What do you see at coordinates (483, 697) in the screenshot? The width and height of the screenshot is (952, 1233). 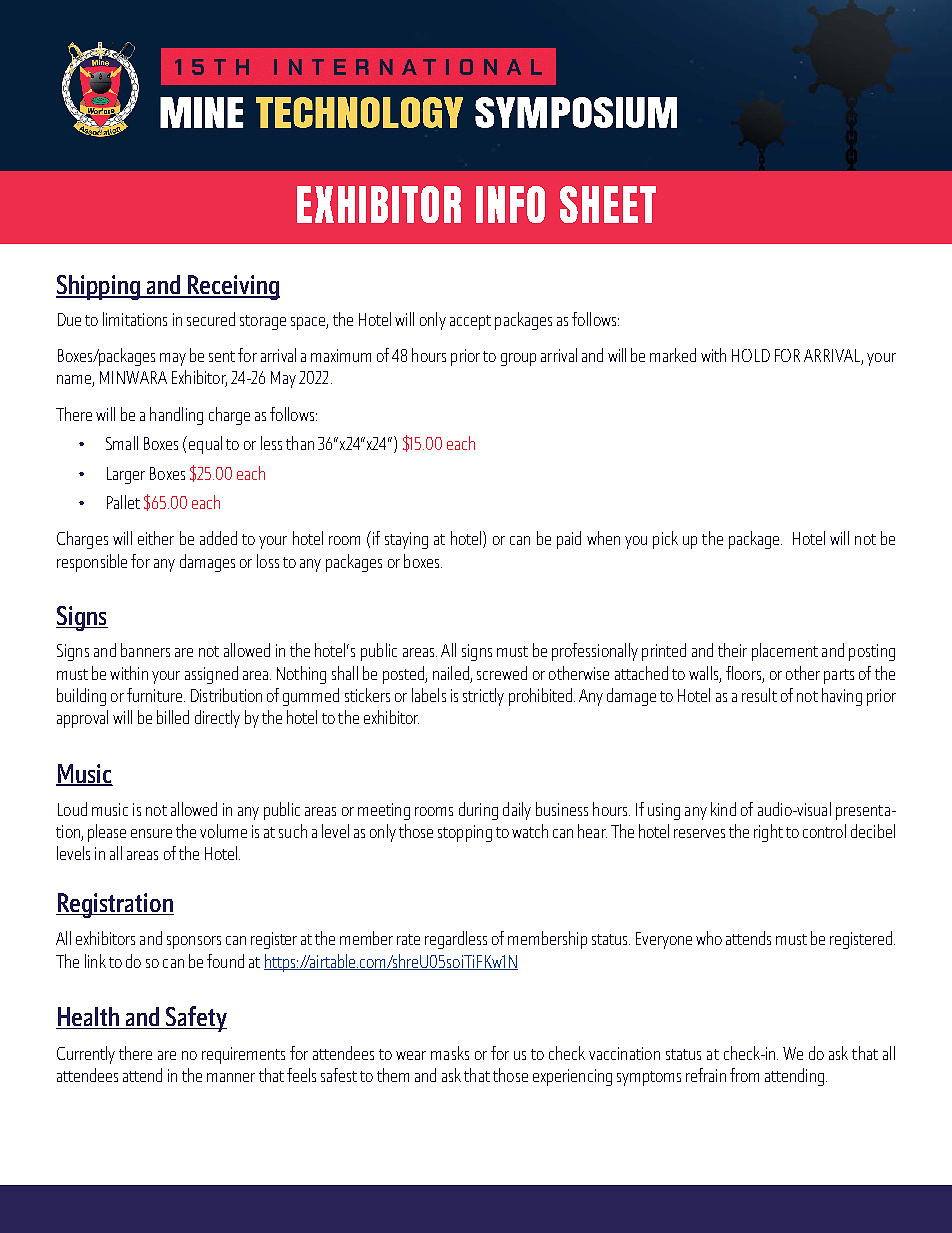 I see `strictly` at bounding box center [483, 697].
